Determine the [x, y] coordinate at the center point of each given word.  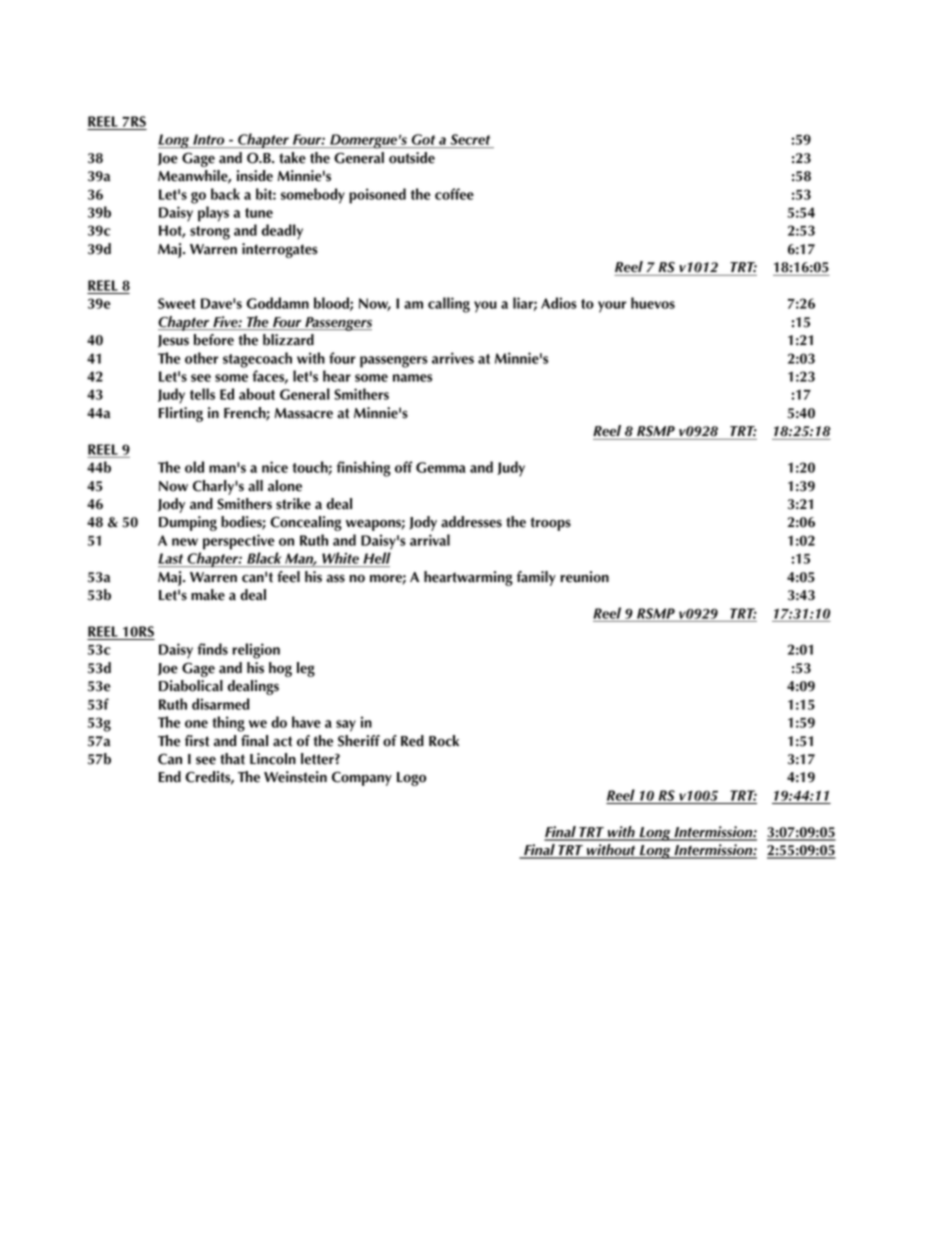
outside [412, 158]
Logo [411, 779]
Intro [209, 141]
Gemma [441, 467]
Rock [444, 741]
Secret [470, 141]
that [232, 759]
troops [550, 524]
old [194, 467]
